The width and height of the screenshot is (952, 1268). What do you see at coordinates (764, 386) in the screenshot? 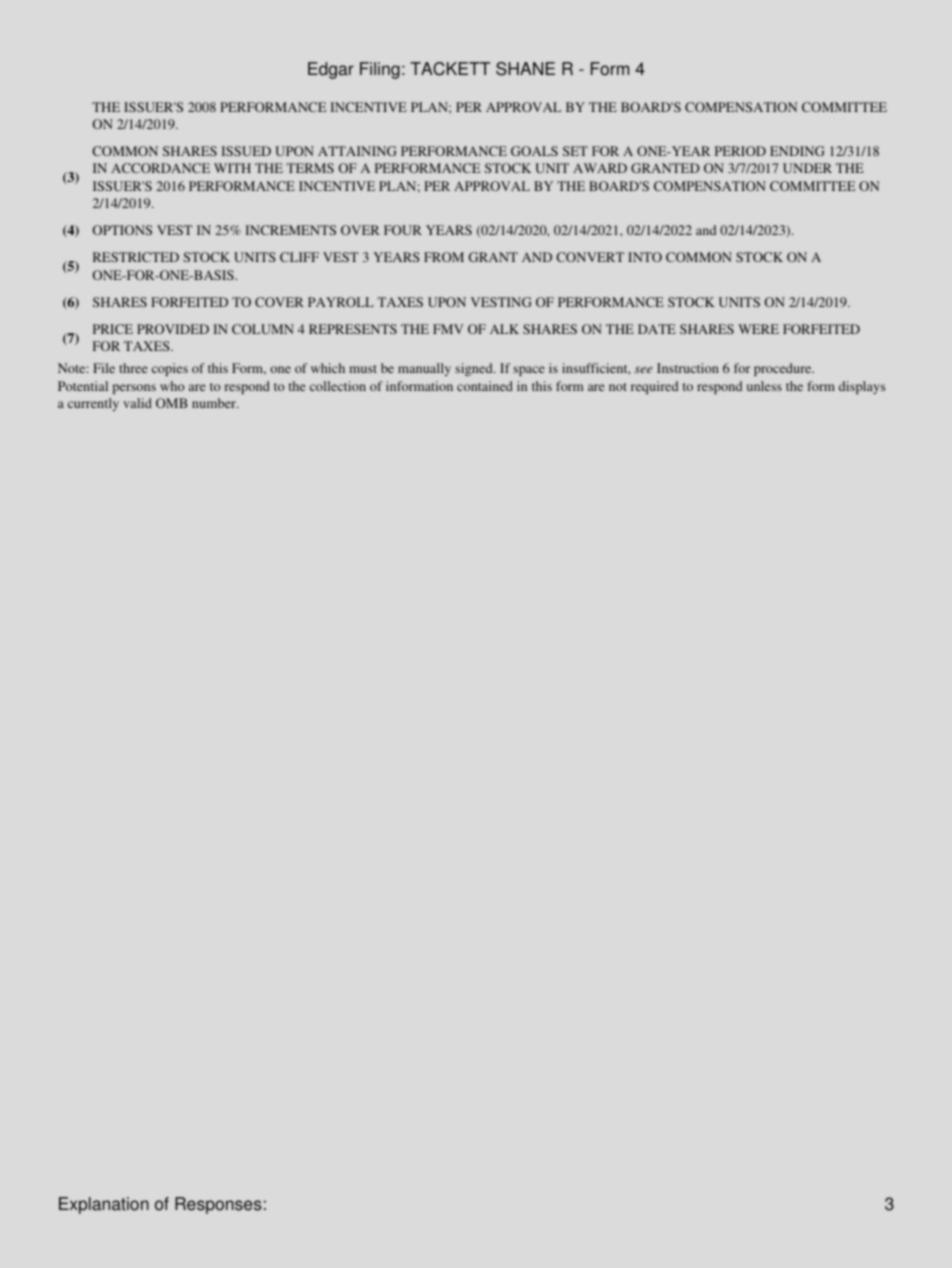
I see `unless` at bounding box center [764, 386].
